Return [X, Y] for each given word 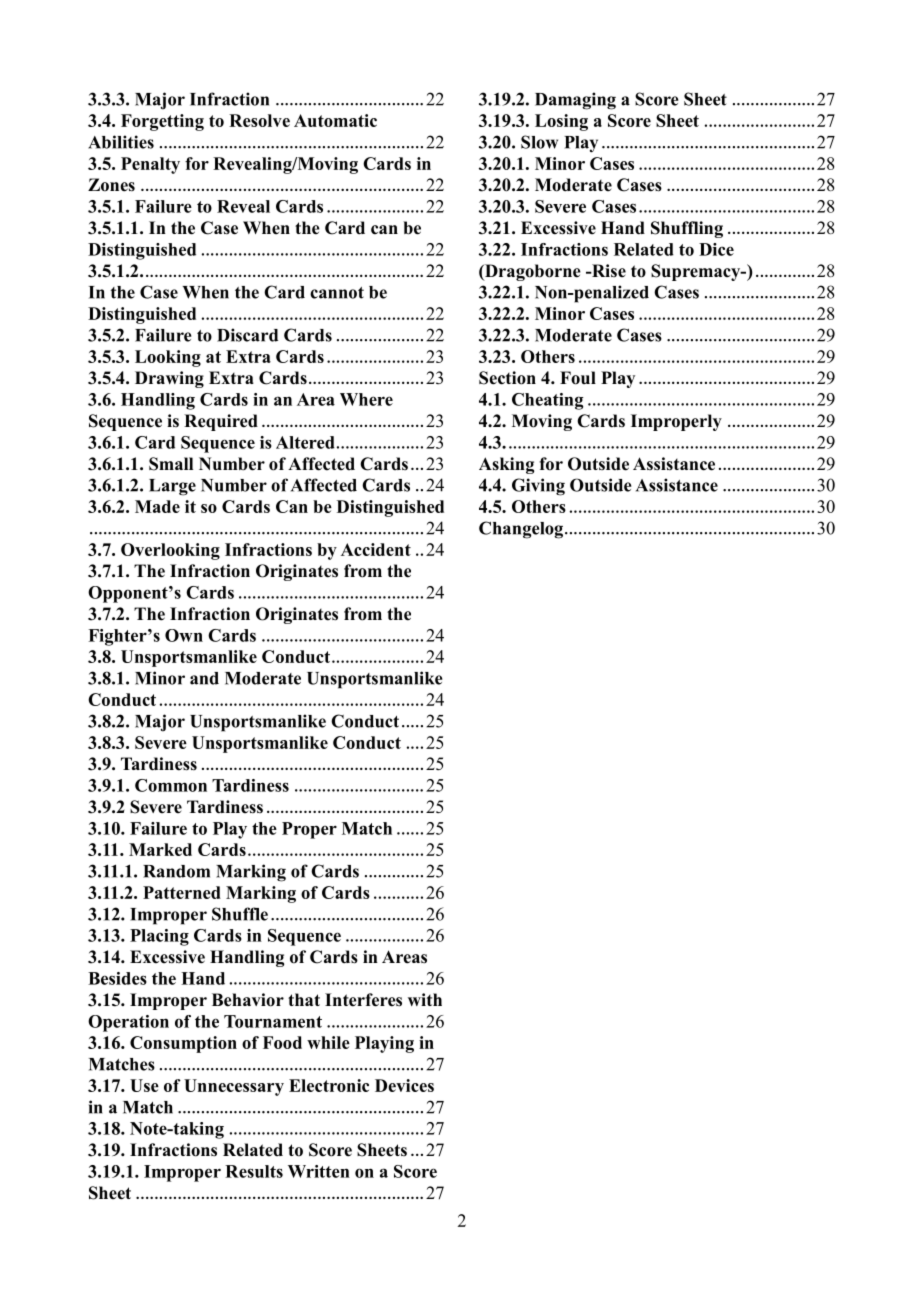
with [425, 999]
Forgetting [162, 122]
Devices [404, 1085]
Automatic [335, 120]
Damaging [575, 101]
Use [144, 1085]
